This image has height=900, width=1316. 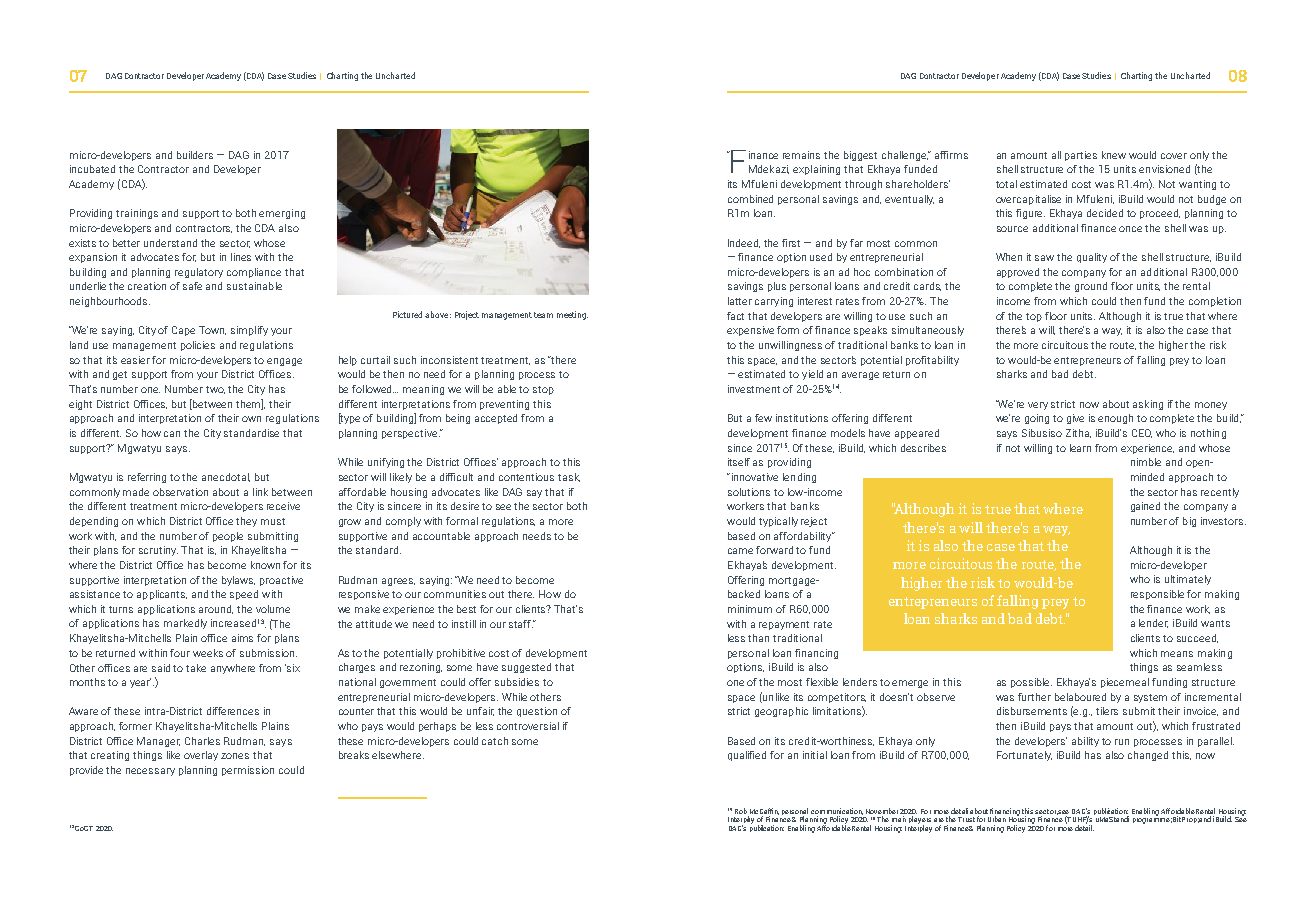 What do you see at coordinates (242, 638) in the image?
I see `aims` at bounding box center [242, 638].
